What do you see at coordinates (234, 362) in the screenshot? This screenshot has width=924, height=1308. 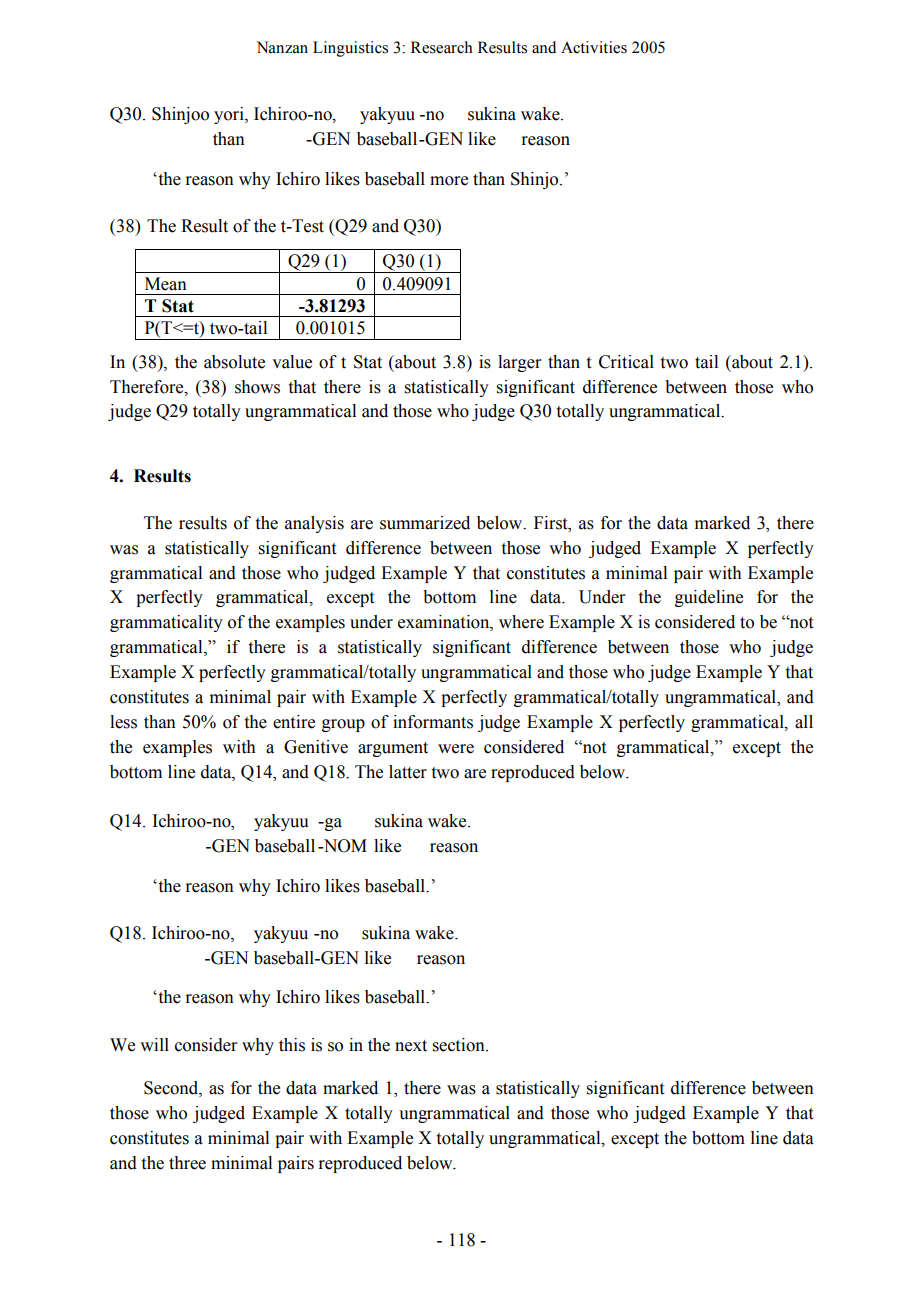 I see `absolute` at bounding box center [234, 362].
